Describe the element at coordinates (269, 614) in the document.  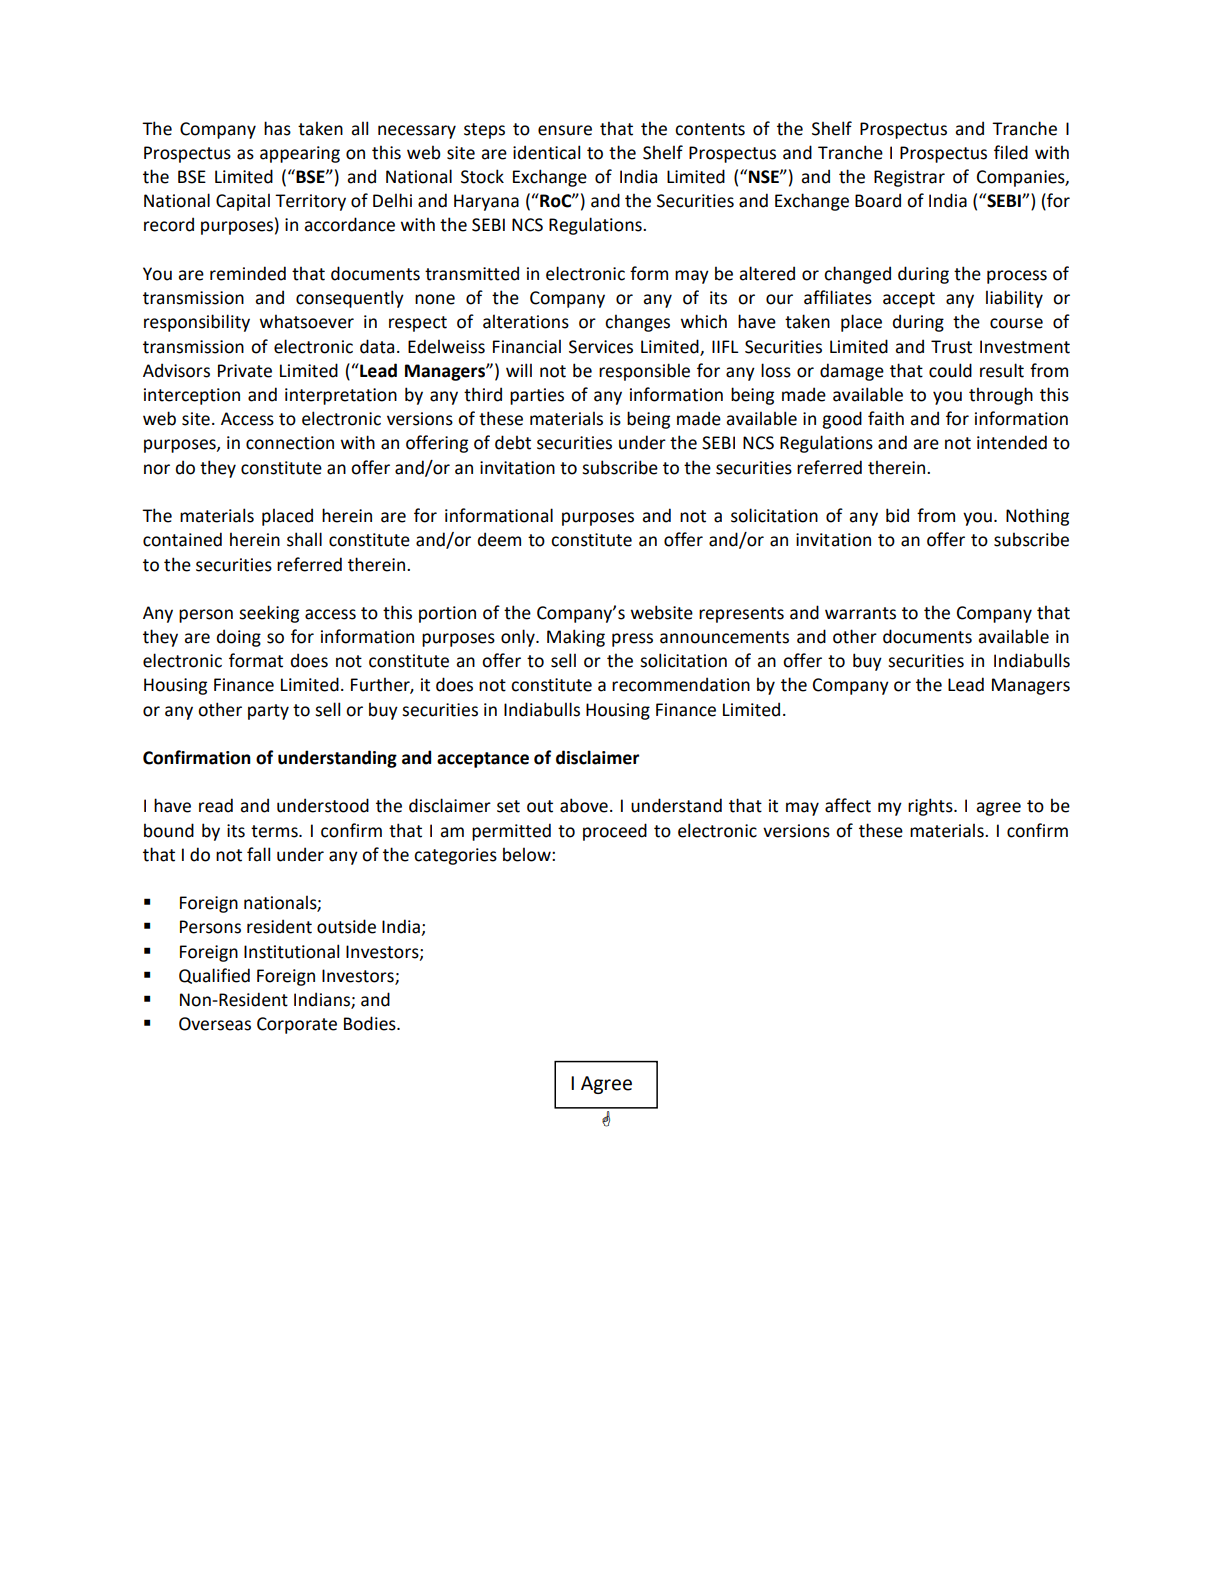
I see `seeking` at that location.
